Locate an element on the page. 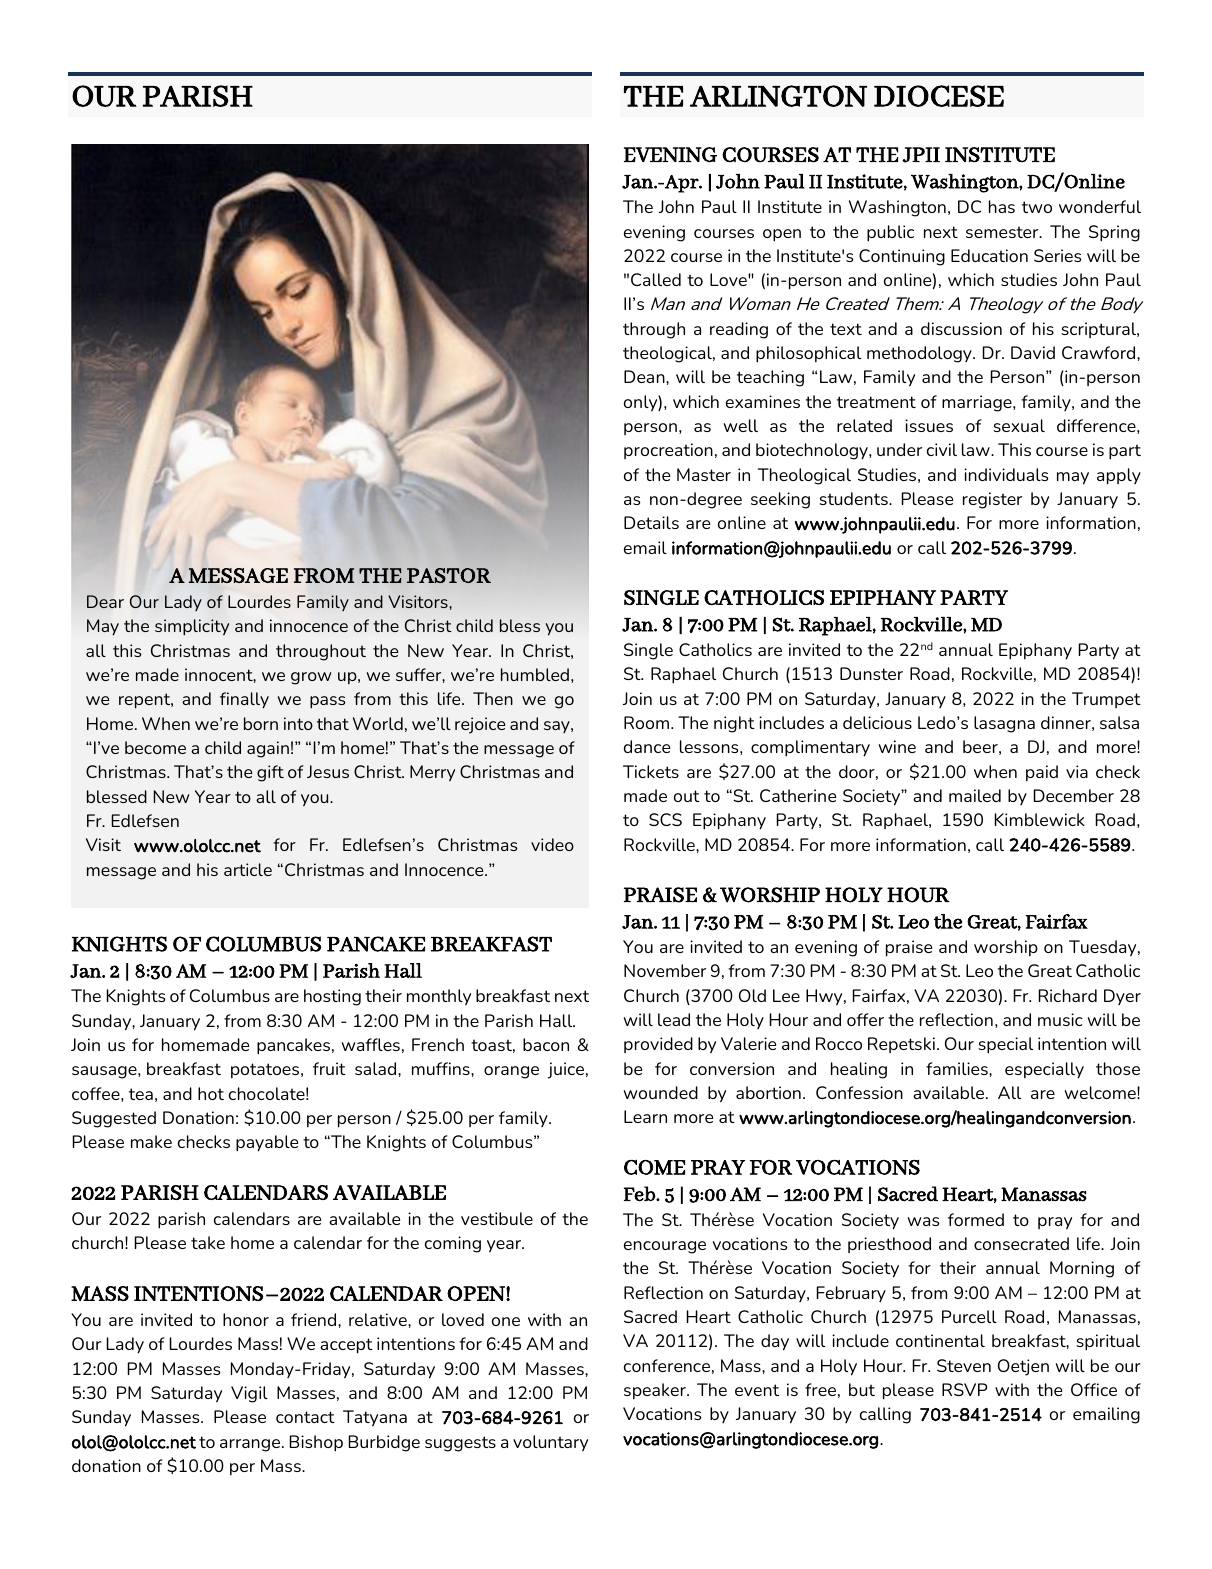 The image size is (1212, 1569). register is located at coordinates (992, 500).
